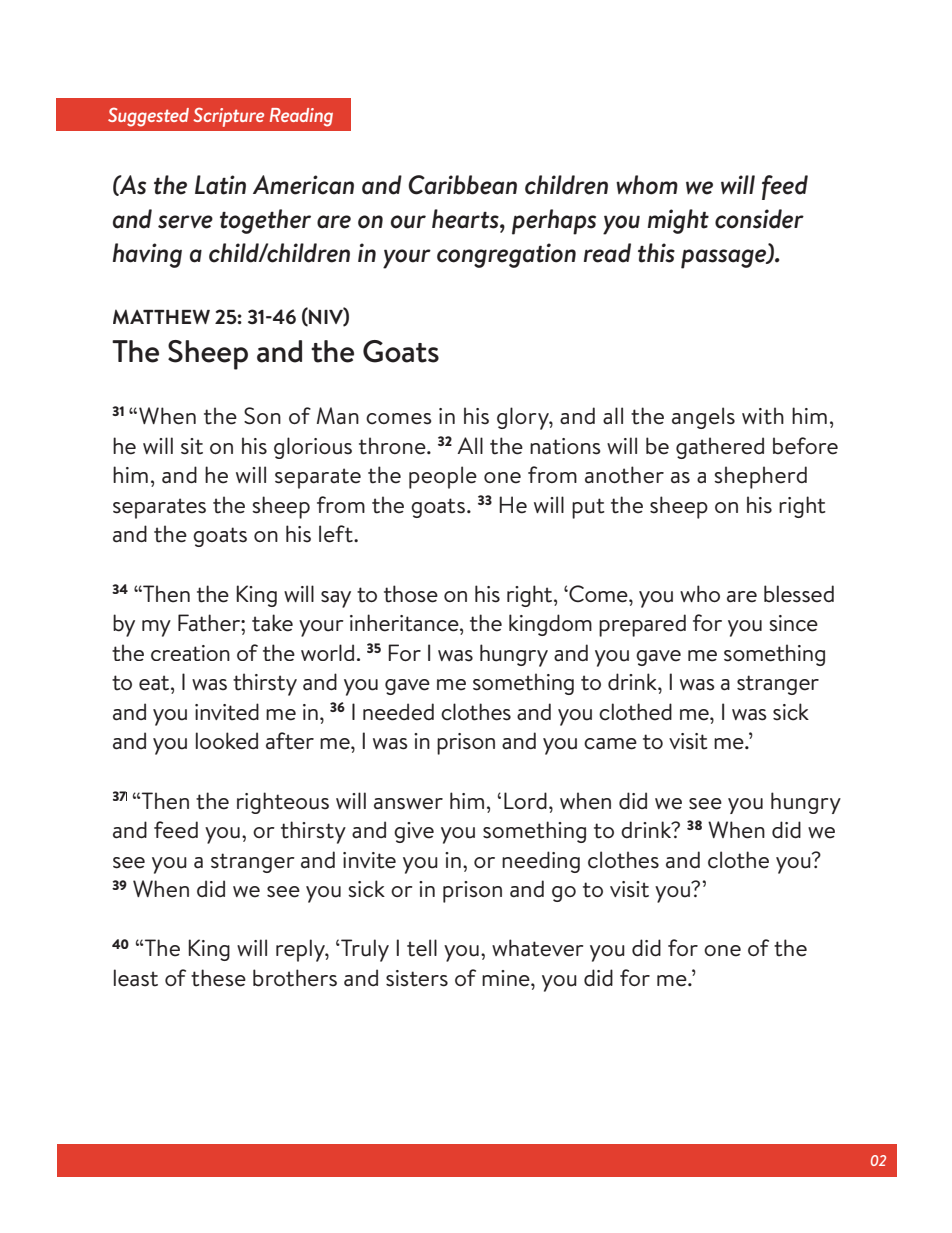 This page has height=1233, width=952. Describe the element at coordinates (703, 418) in the page. I see `angels` at that location.
